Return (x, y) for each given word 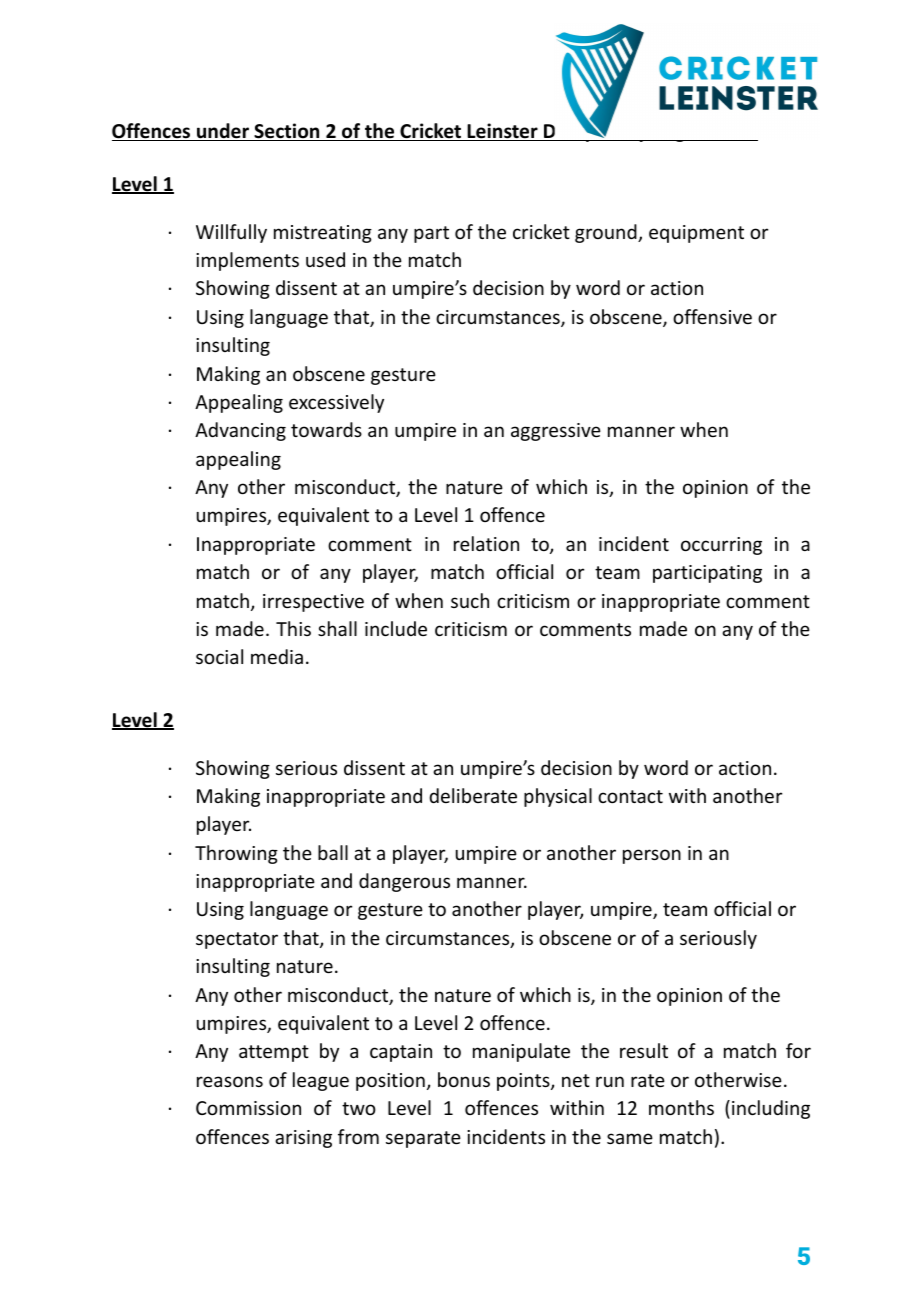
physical (558, 797)
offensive (712, 316)
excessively (336, 403)
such (470, 600)
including (771, 1109)
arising (303, 1139)
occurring (721, 546)
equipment (696, 234)
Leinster (502, 132)
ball (333, 852)
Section (287, 132)
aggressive (556, 432)
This (293, 628)
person (652, 856)
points (524, 1082)
